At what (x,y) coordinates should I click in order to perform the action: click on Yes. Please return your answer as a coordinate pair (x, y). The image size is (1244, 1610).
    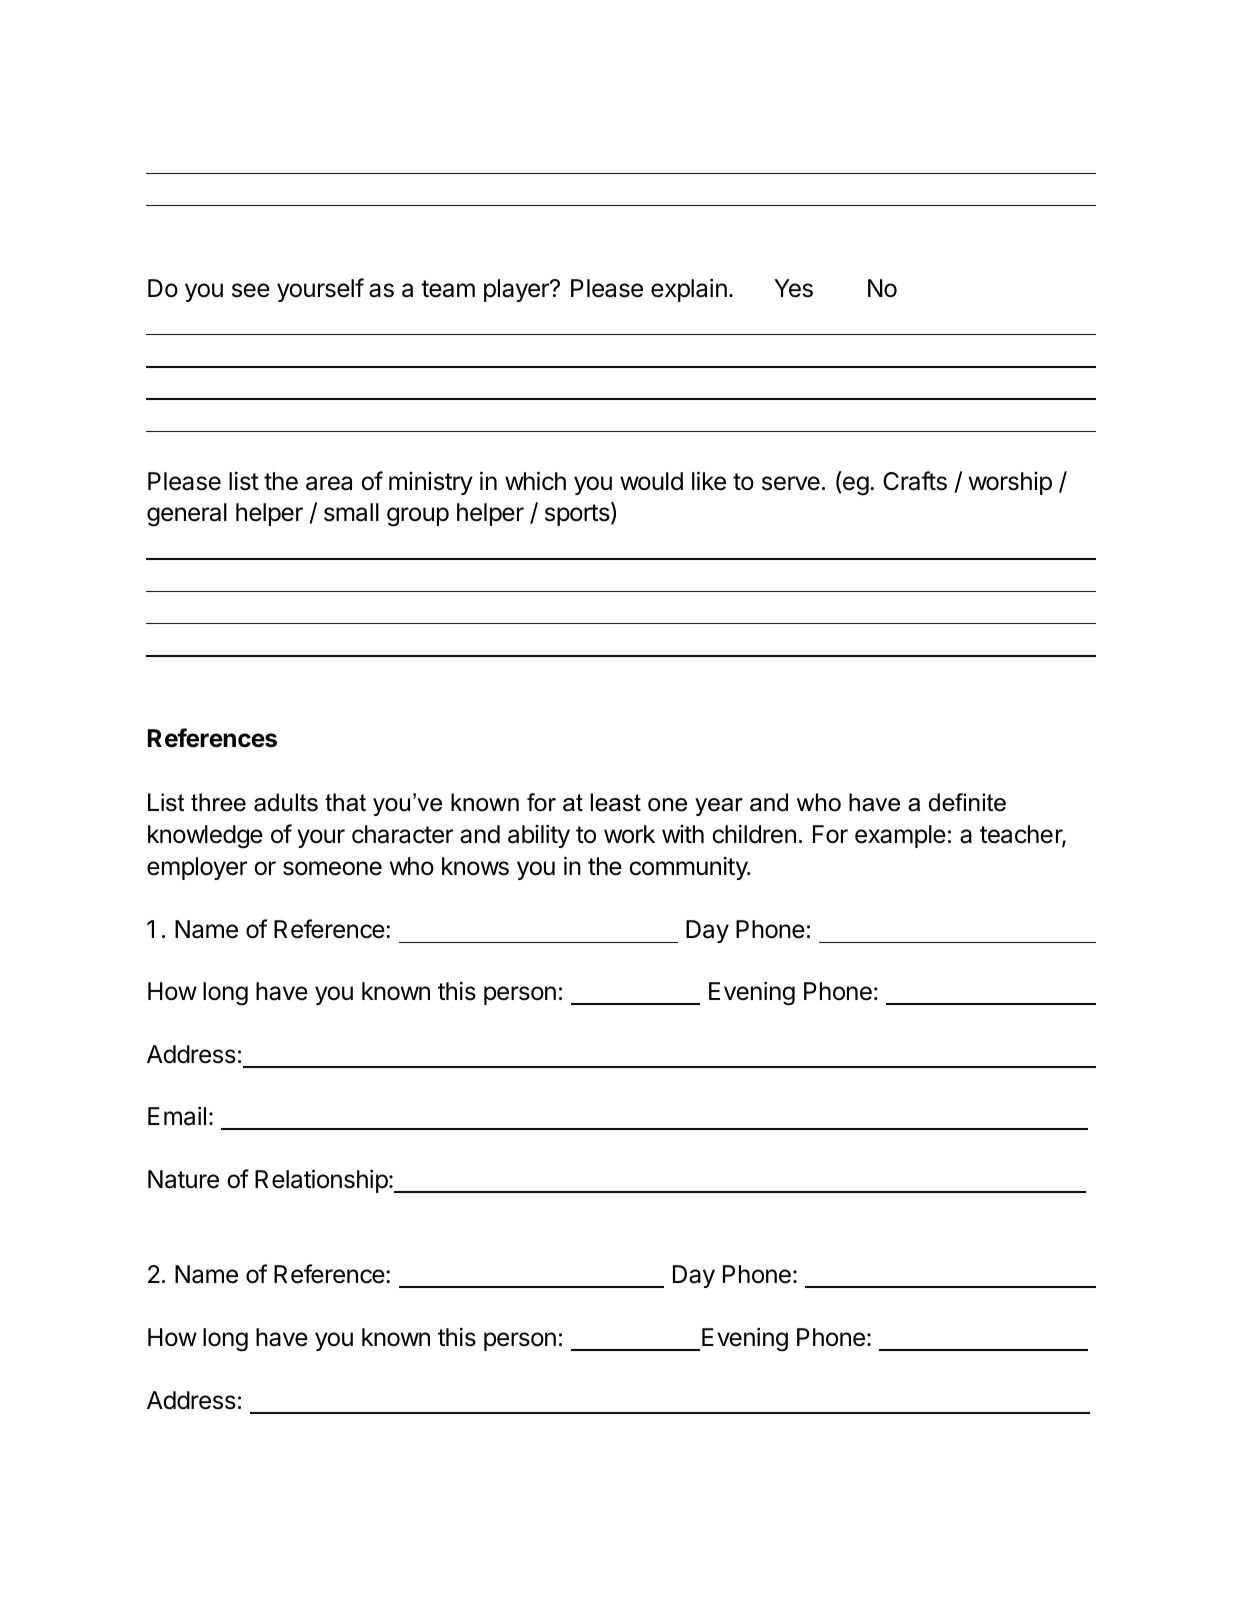
    Looking at the image, I should click on (793, 288).
